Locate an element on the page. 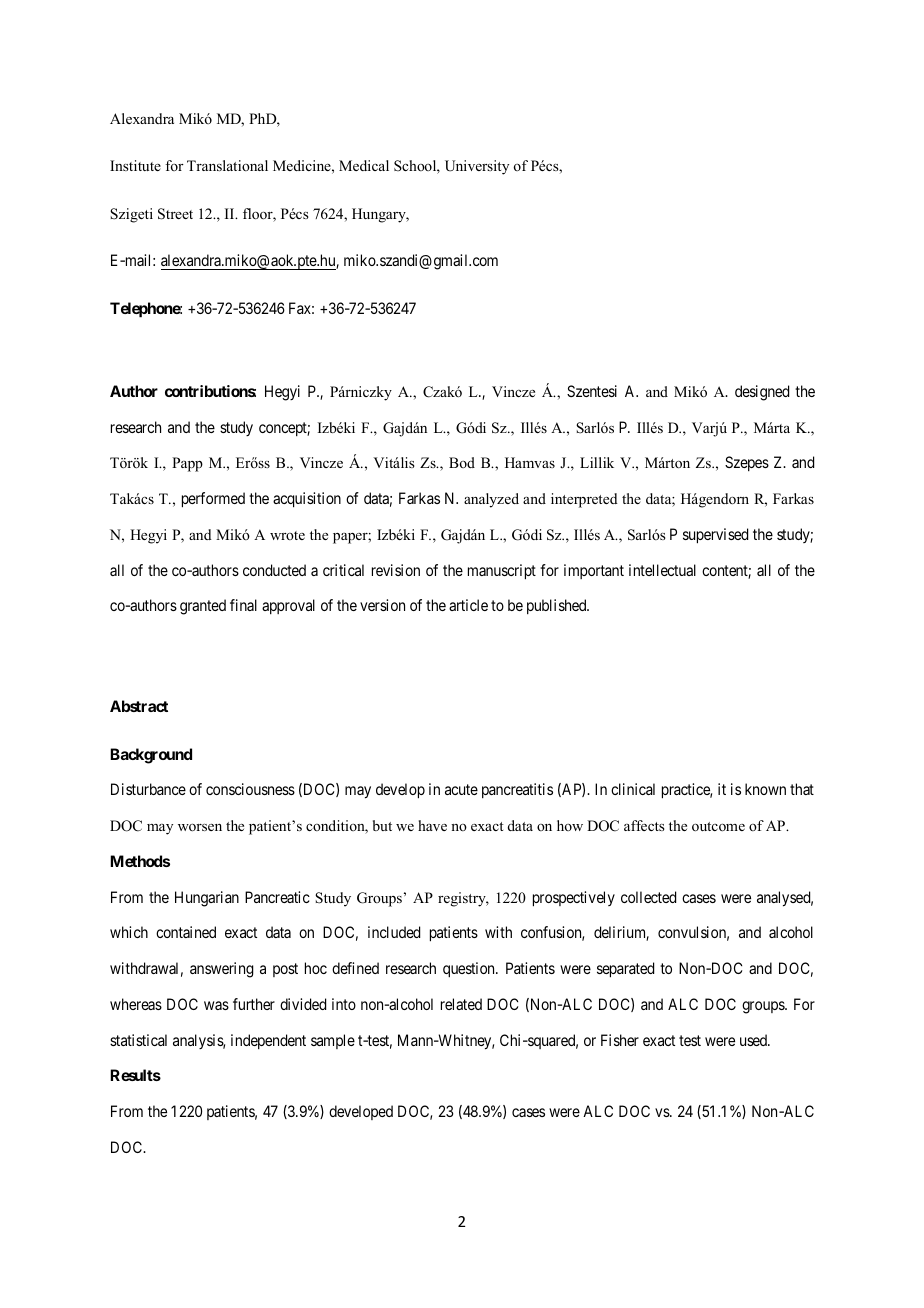 The height and width of the document is (1308, 924). related is located at coordinates (461, 1004).
